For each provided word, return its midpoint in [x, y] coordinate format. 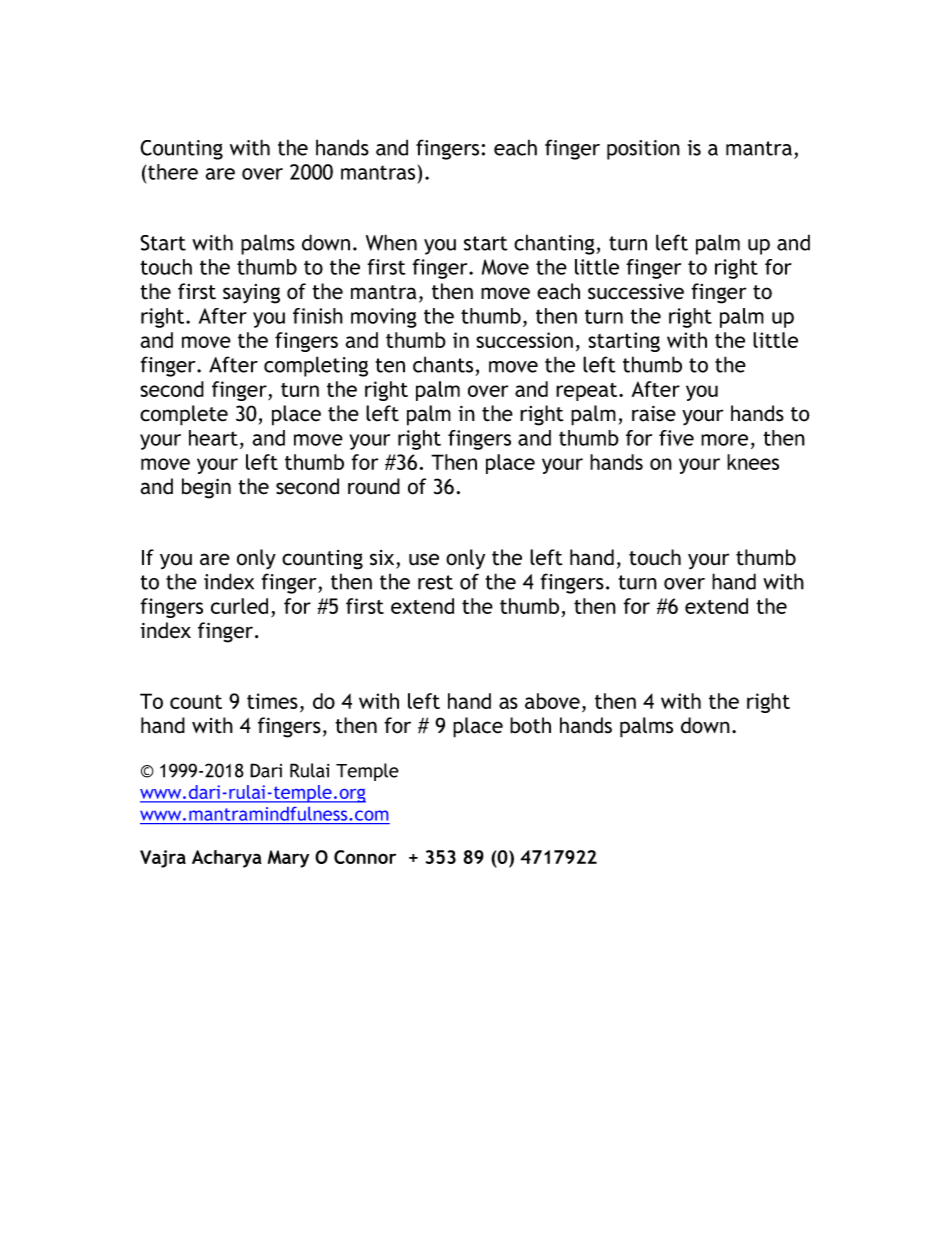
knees [753, 462]
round [374, 486]
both [530, 725]
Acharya [227, 859]
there [173, 172]
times [272, 701]
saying [251, 294]
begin [206, 488]
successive [636, 291]
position [643, 150]
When [391, 242]
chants [443, 364]
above [552, 701]
